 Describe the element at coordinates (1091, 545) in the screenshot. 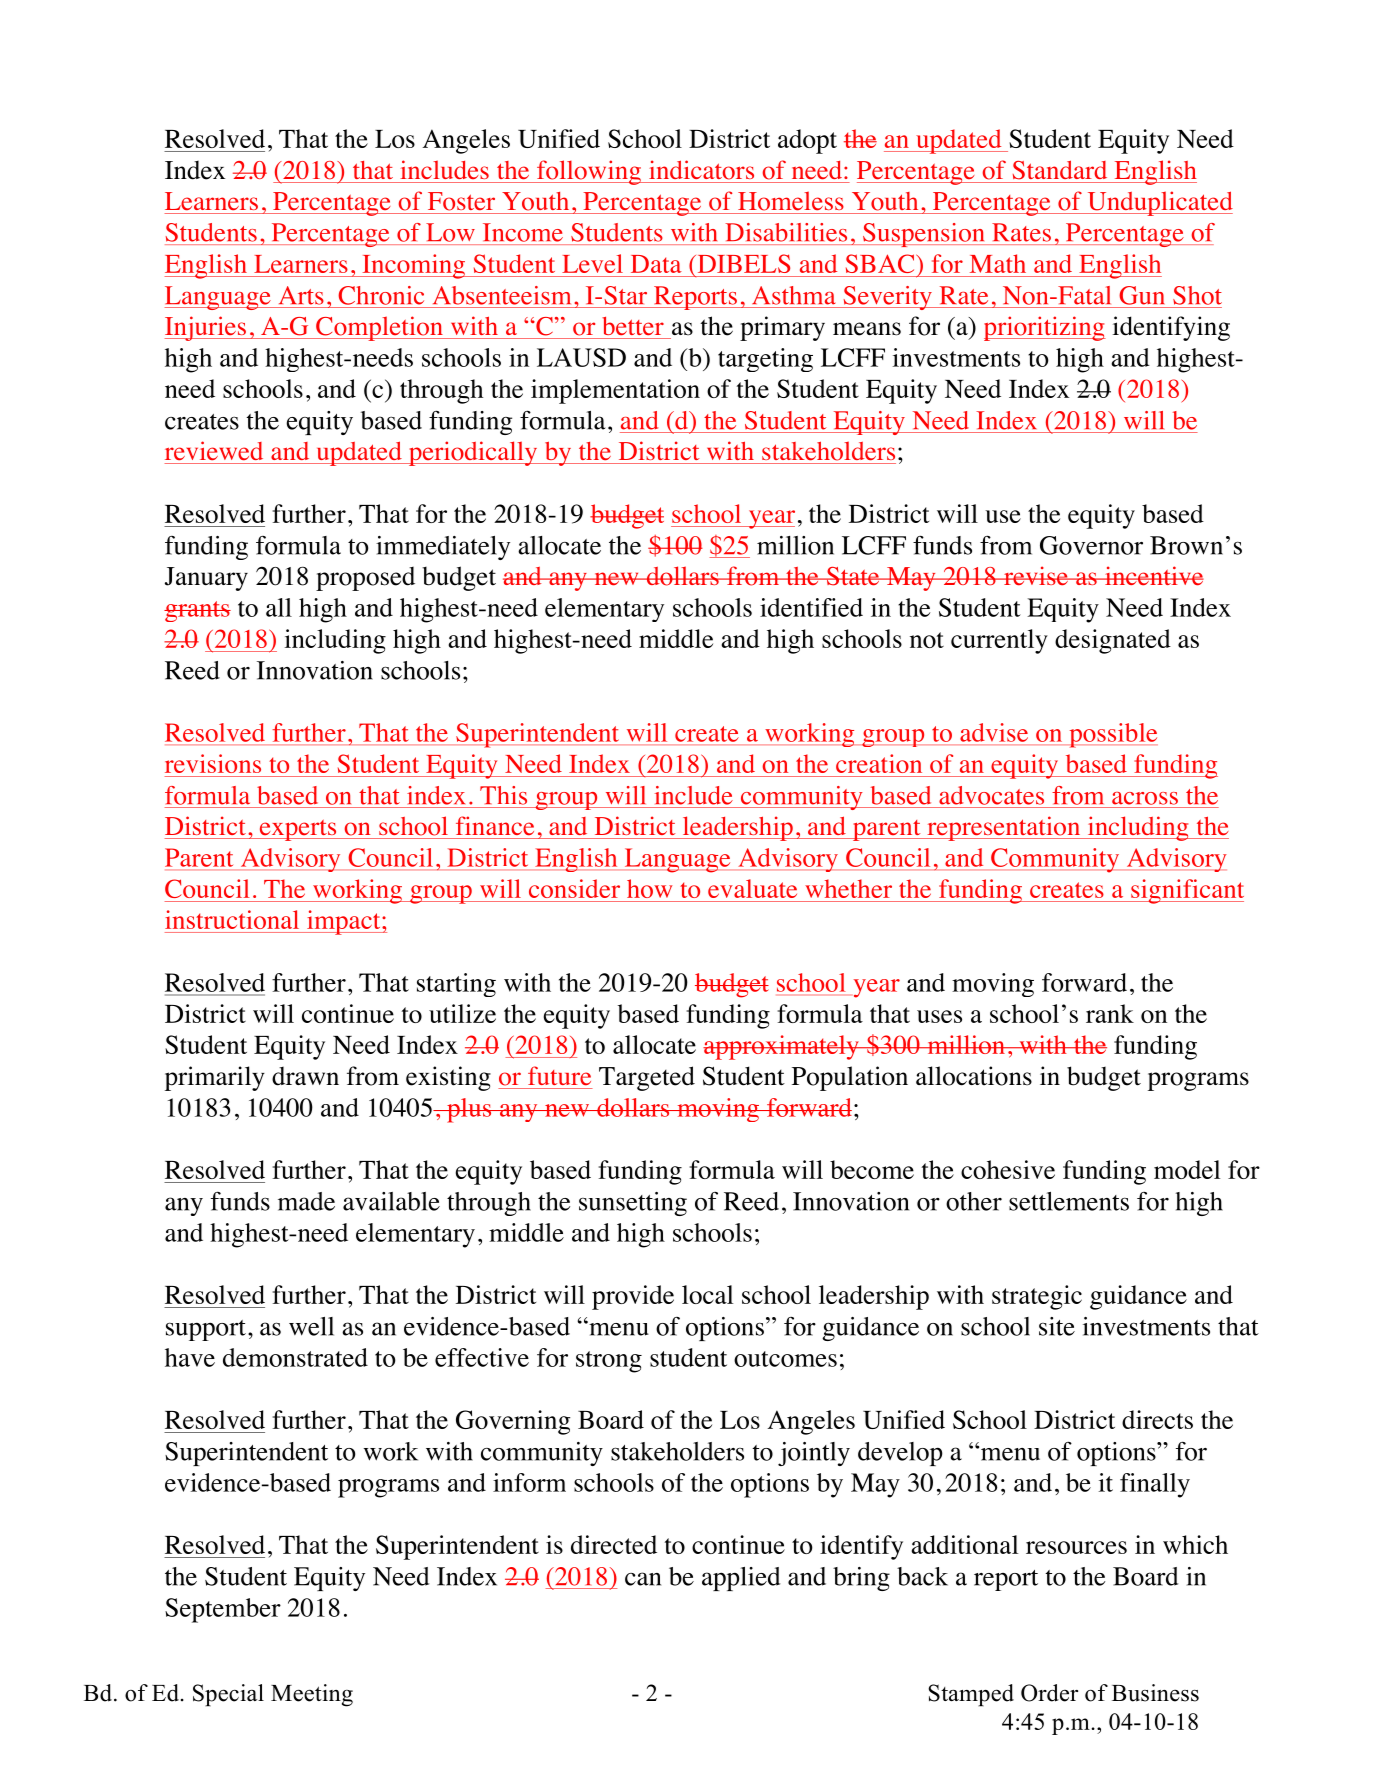

I see `Governor` at that location.
